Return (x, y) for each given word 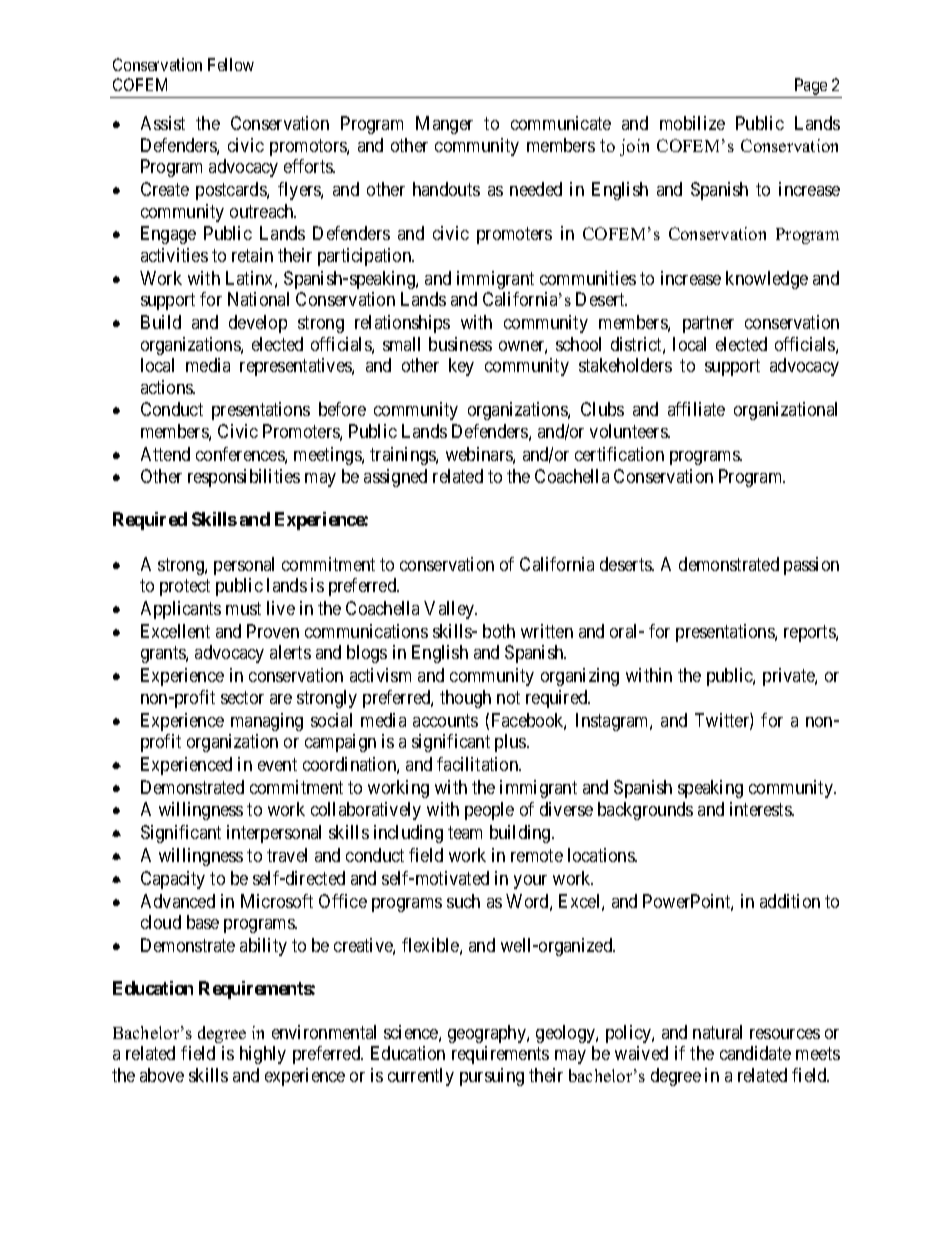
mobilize (692, 123)
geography (488, 1034)
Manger (444, 125)
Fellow (231, 64)
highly (263, 1055)
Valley (450, 610)
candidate (755, 1053)
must (243, 608)
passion (811, 566)
